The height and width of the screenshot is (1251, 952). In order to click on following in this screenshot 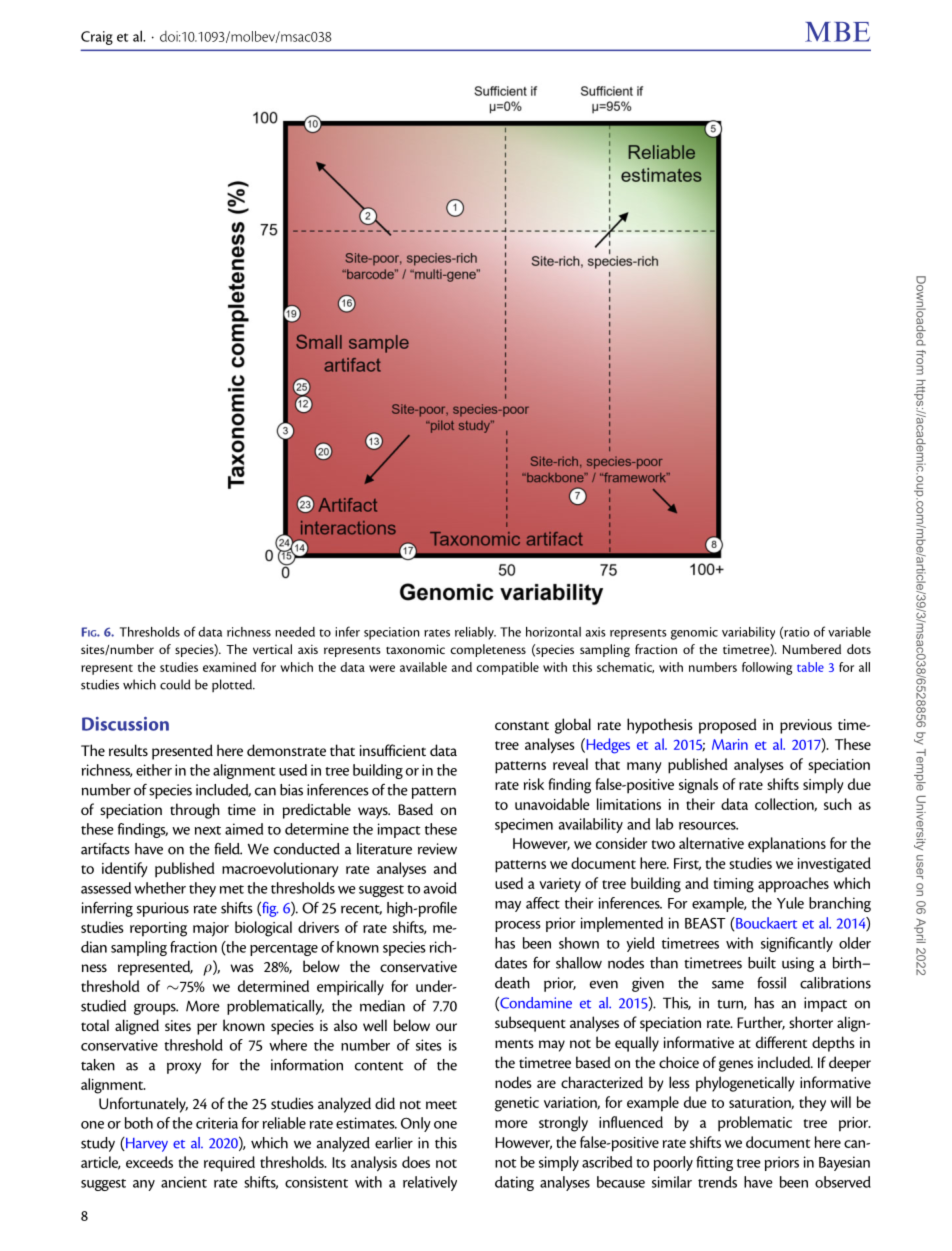, I will do `click(767, 668)`.
